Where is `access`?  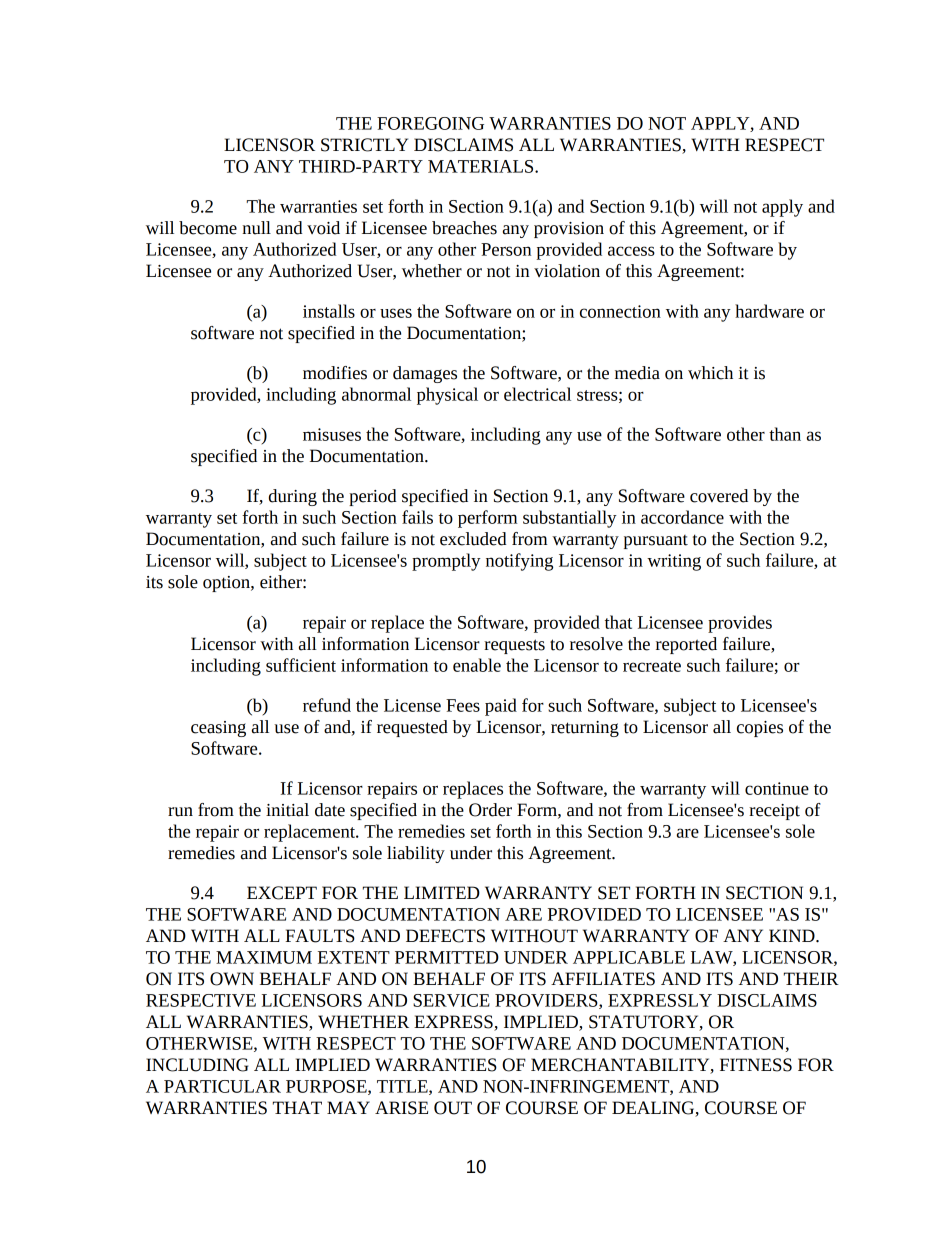 access is located at coordinates (631, 251).
